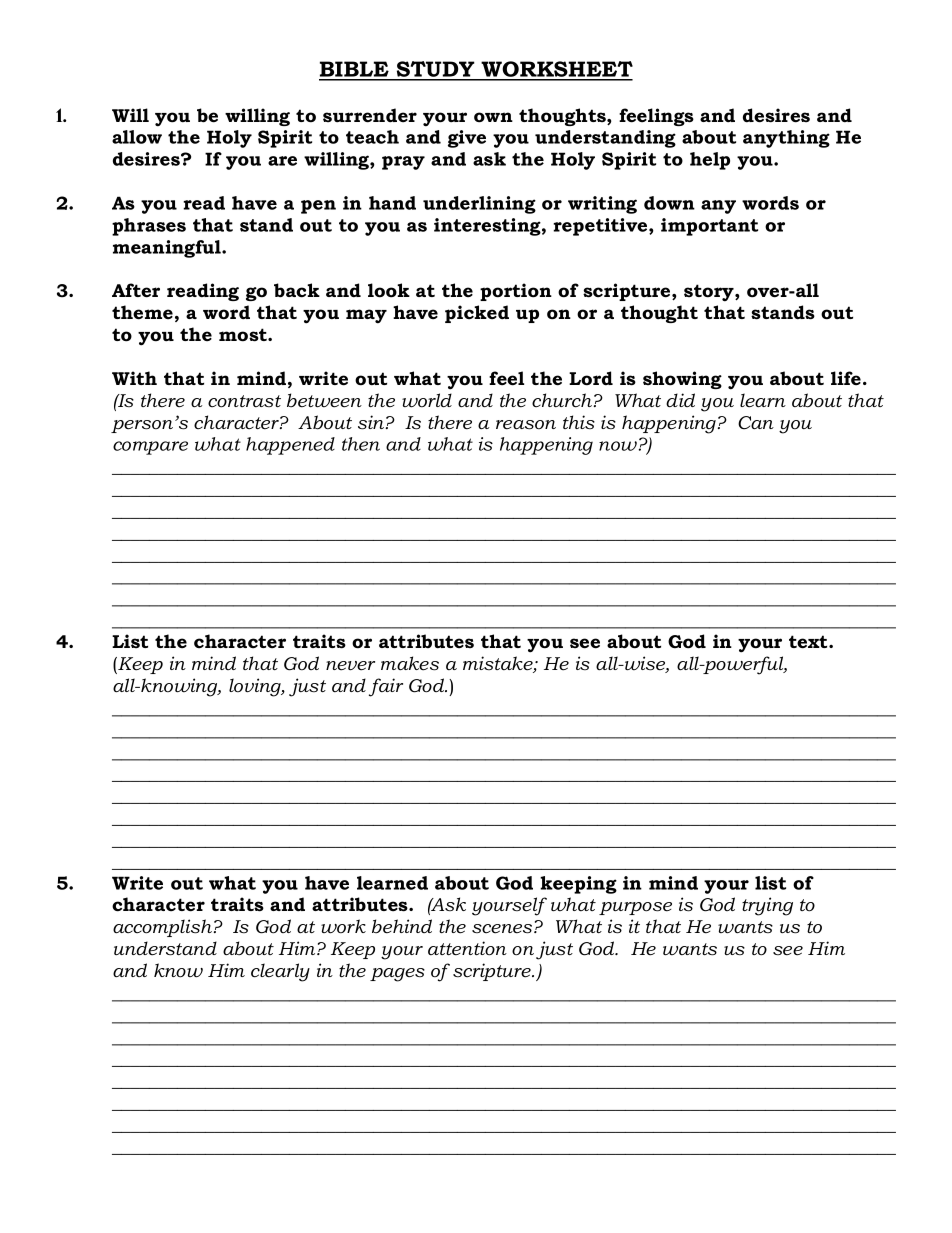 The height and width of the screenshot is (1233, 952). Describe the element at coordinates (477, 314) in the screenshot. I see `picked` at that location.
